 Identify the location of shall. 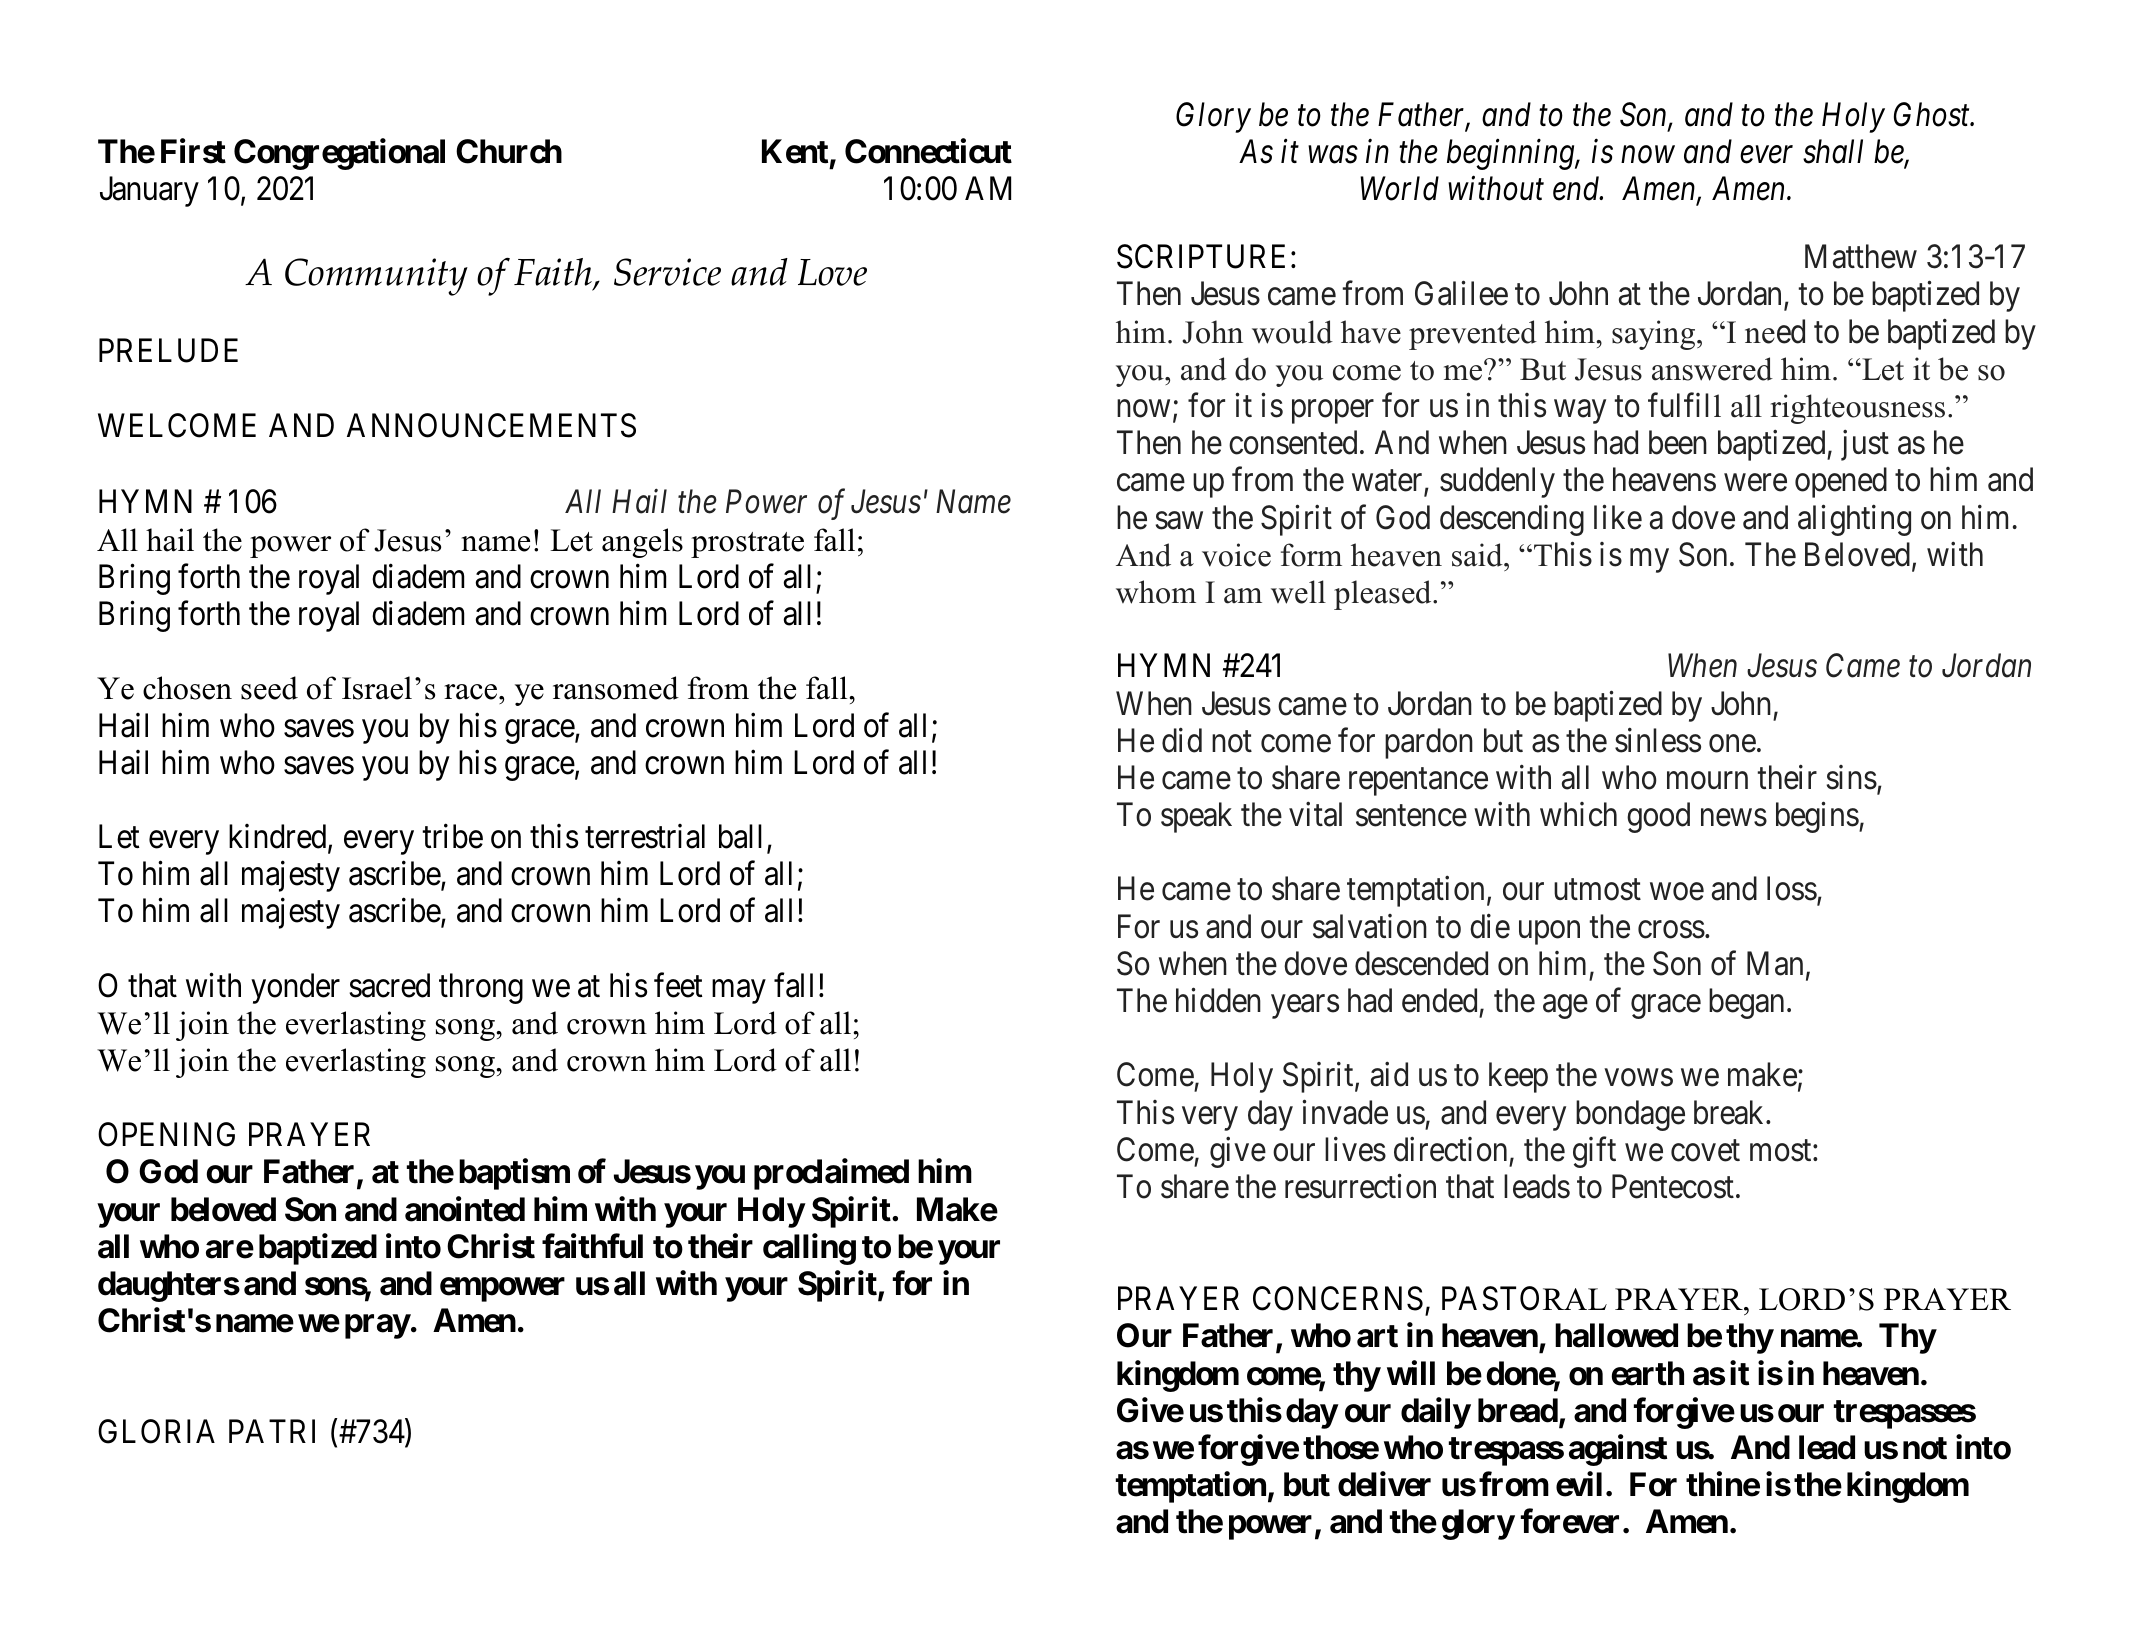
(1833, 151).
